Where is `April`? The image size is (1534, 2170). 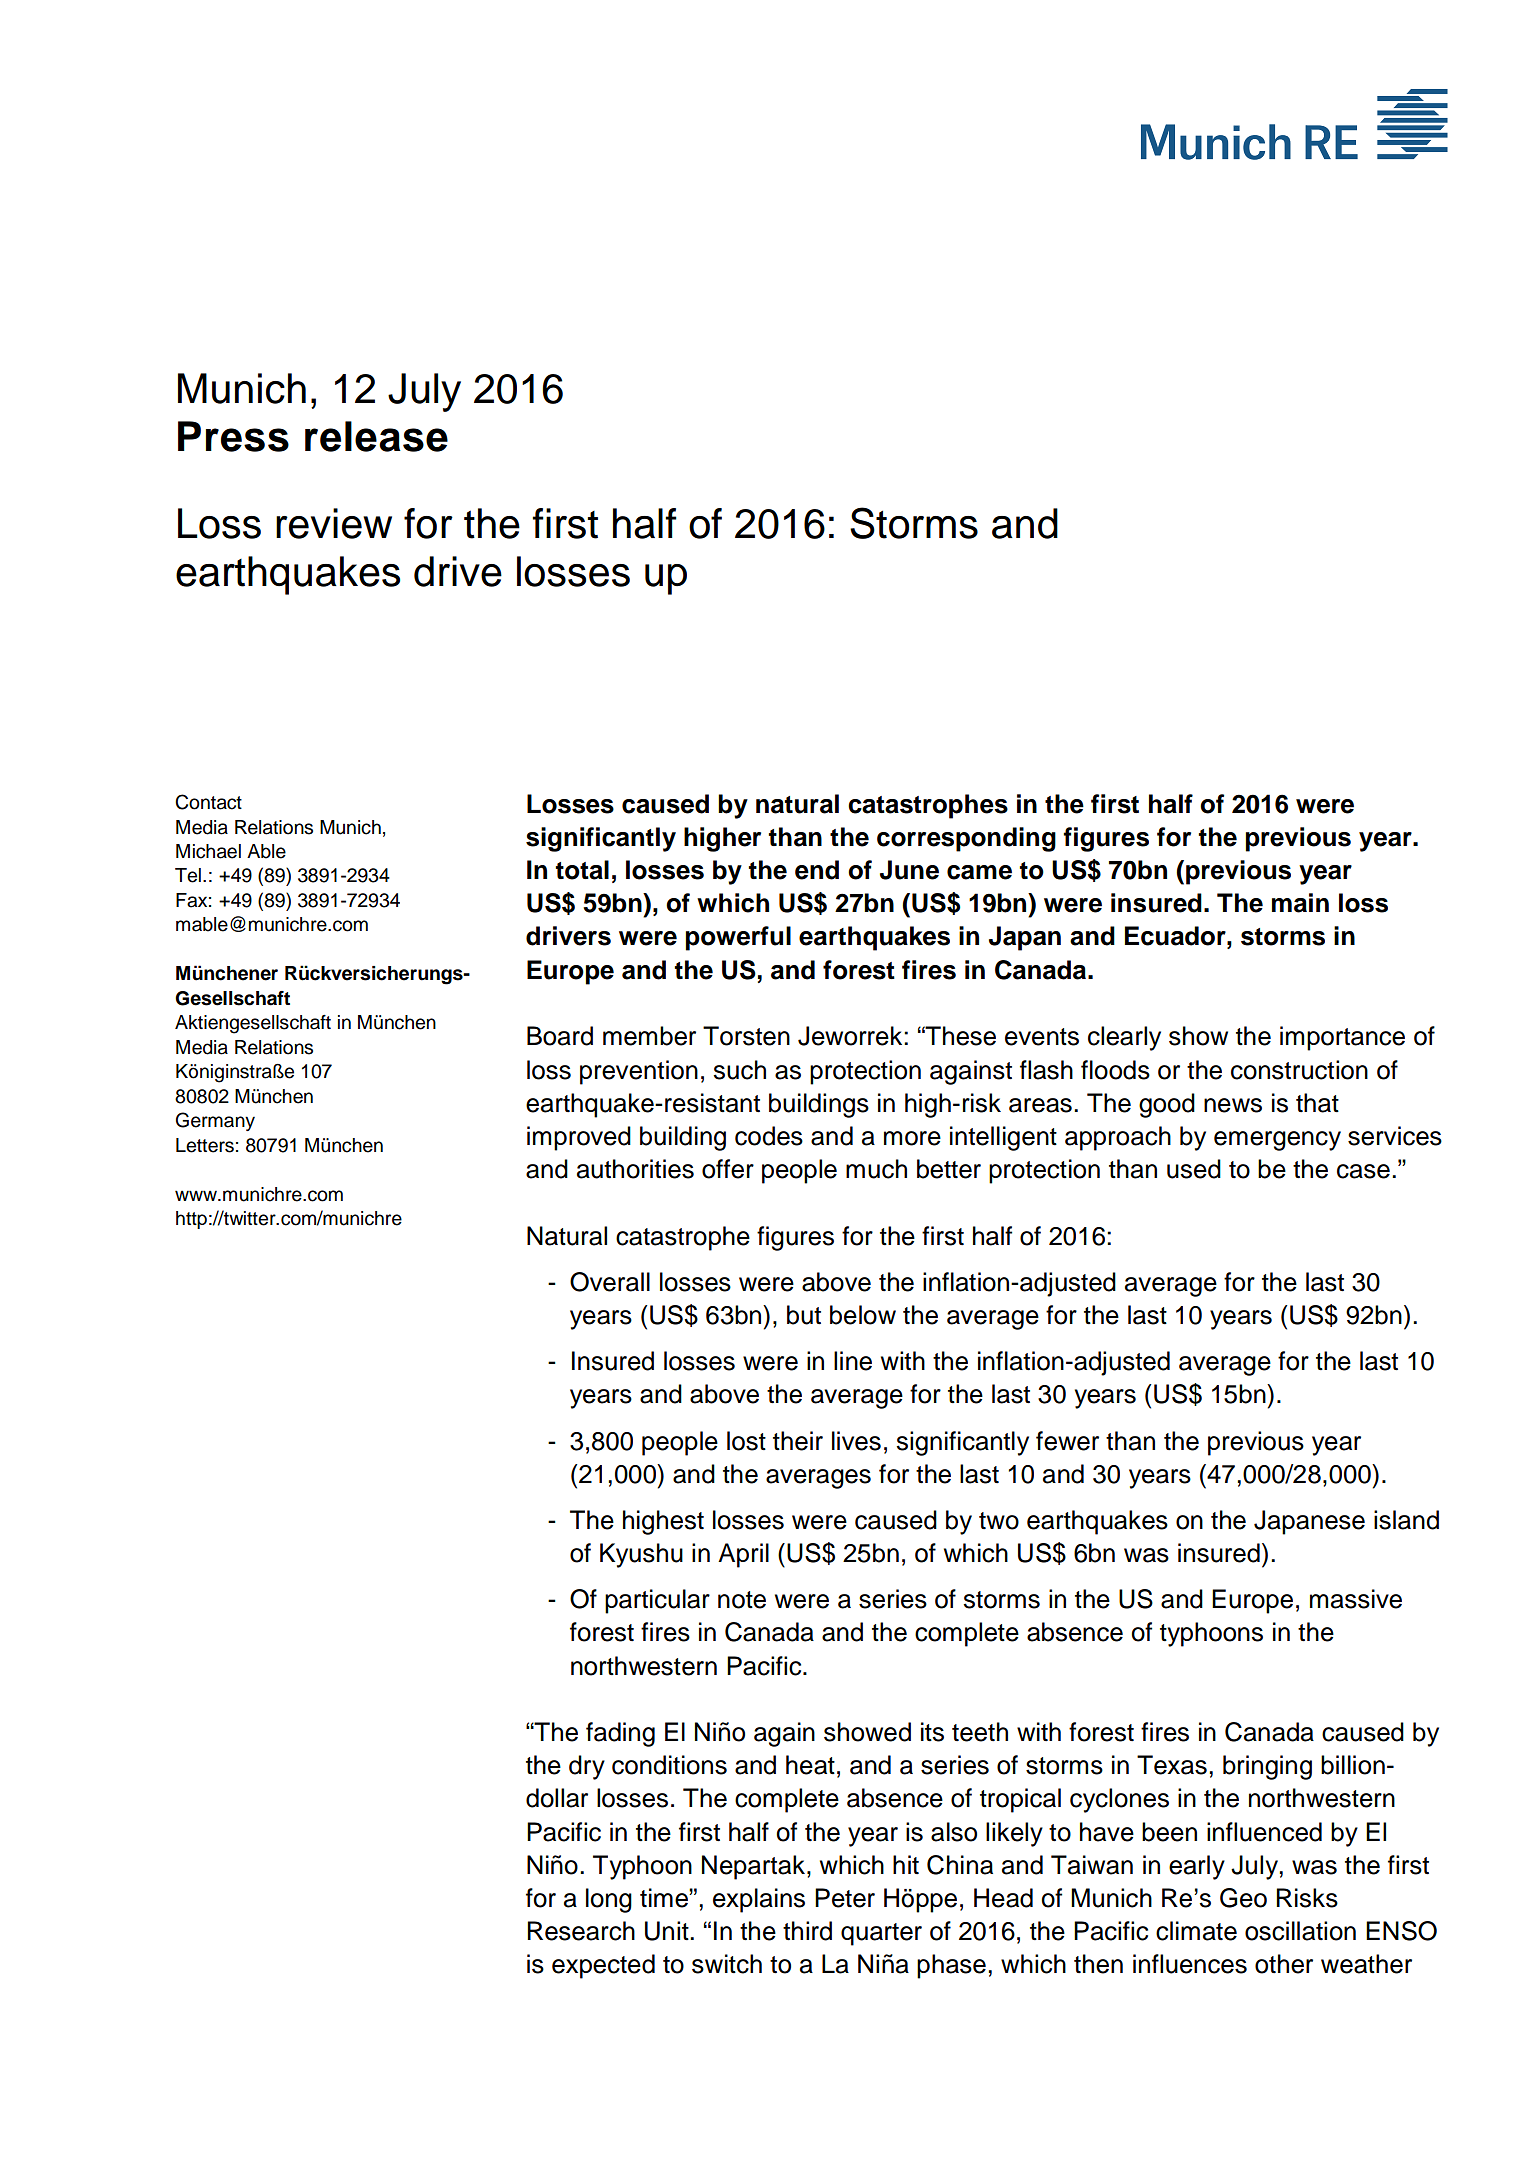 April is located at coordinates (743, 1555).
